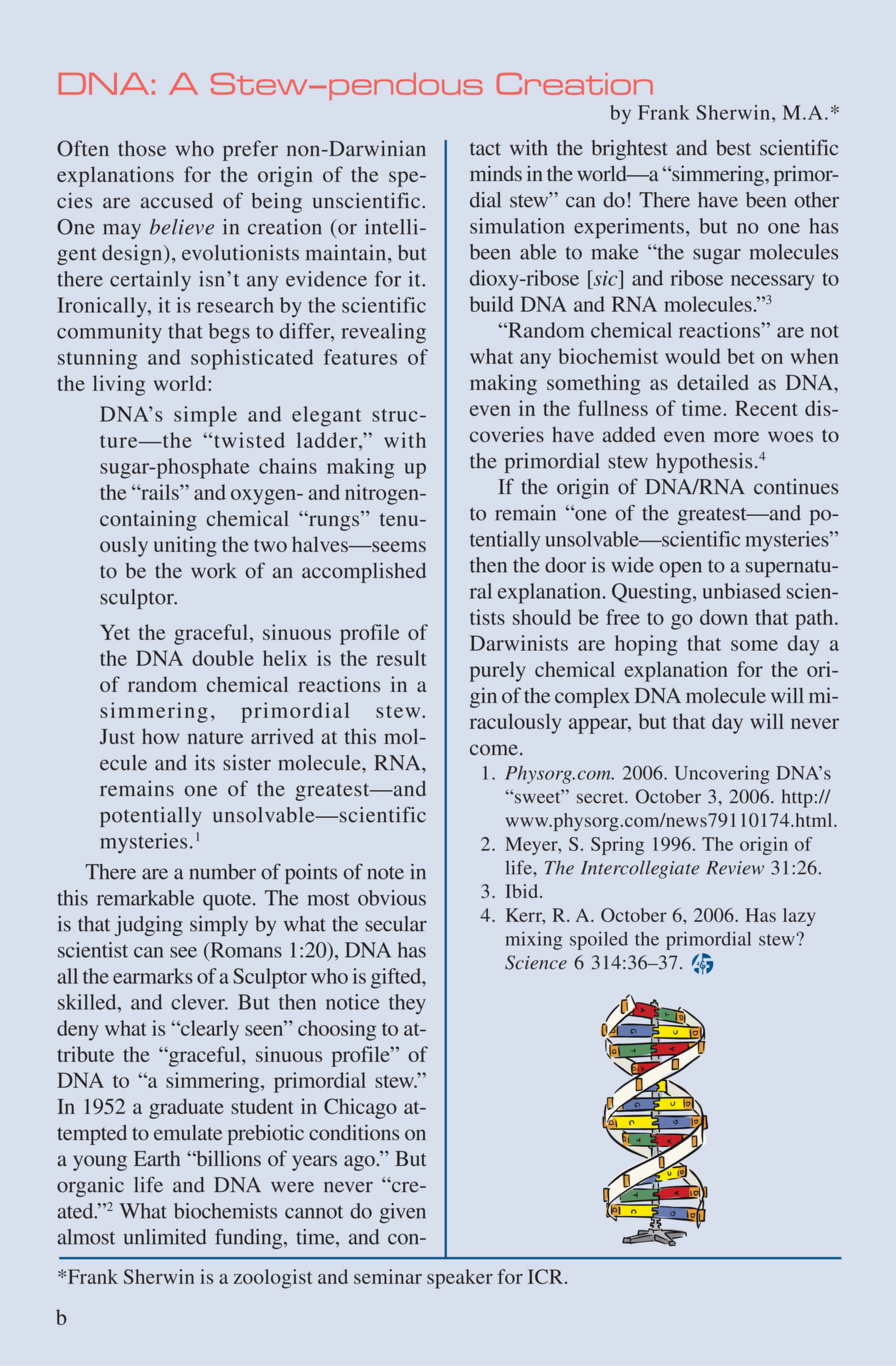 The height and width of the document is (1366, 896). What do you see at coordinates (149, 926) in the document?
I see `judging` at bounding box center [149, 926].
